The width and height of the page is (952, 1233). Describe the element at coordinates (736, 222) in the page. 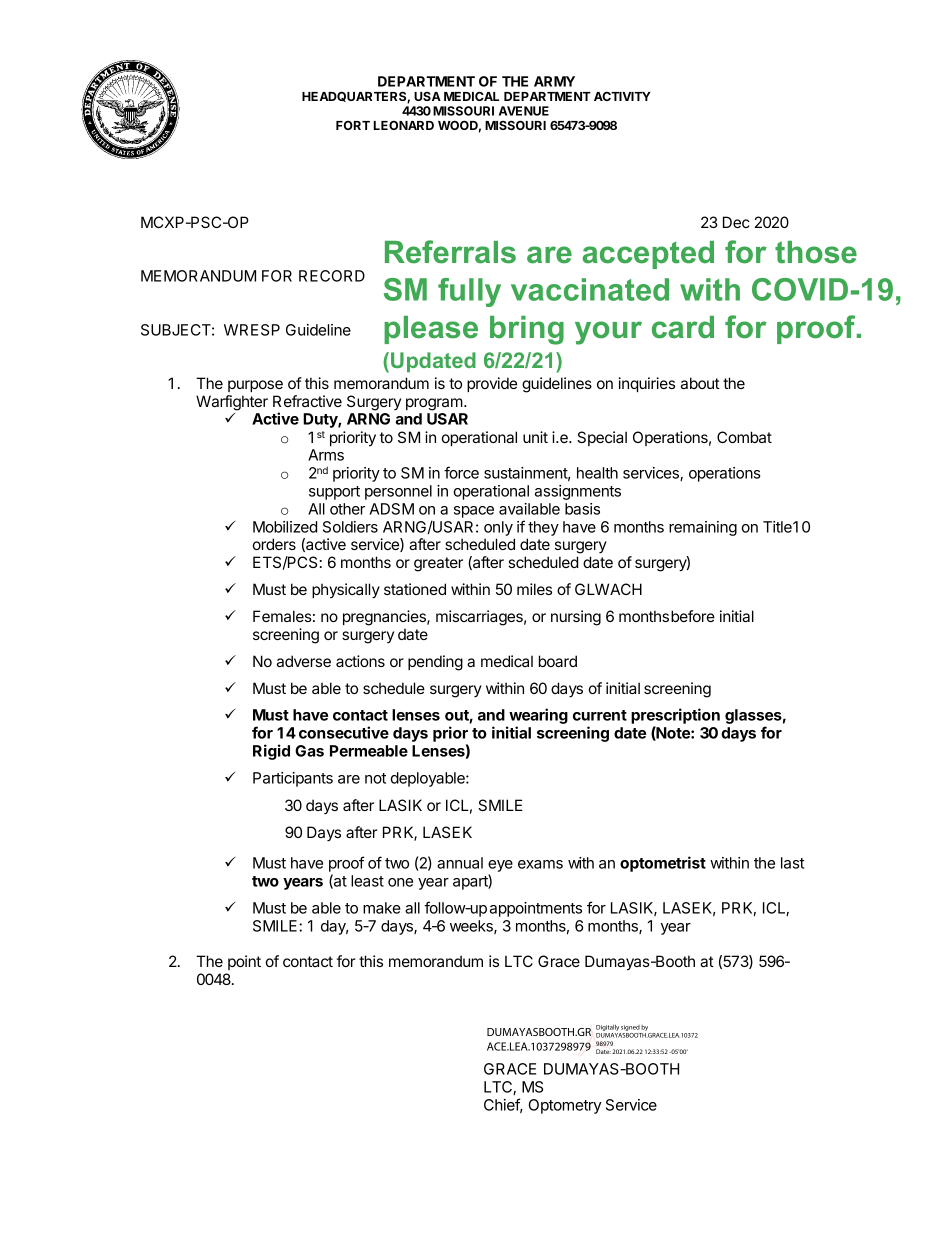

I see `Dec` at that location.
